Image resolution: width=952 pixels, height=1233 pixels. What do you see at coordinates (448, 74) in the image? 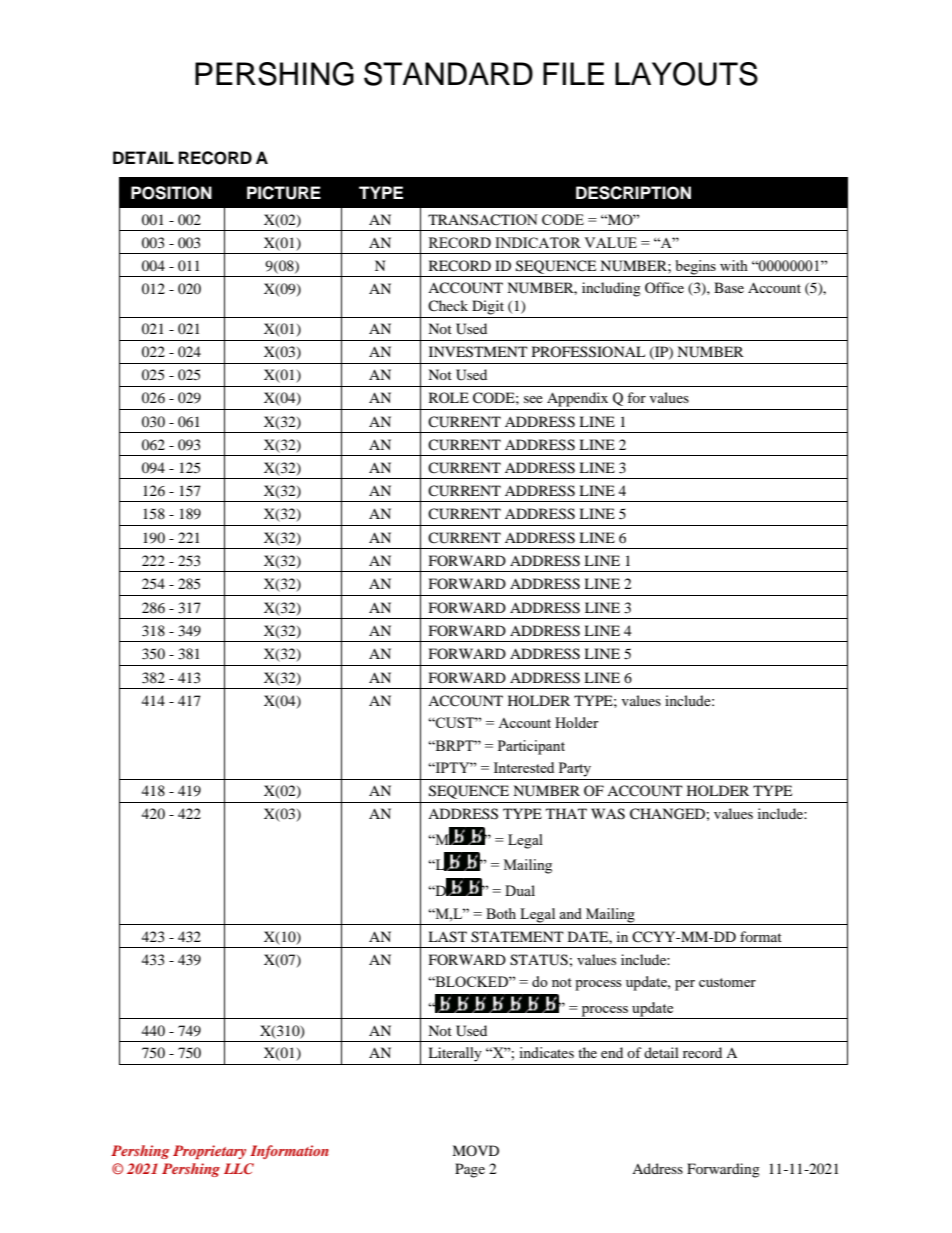
I see `STANDARD` at bounding box center [448, 74].
